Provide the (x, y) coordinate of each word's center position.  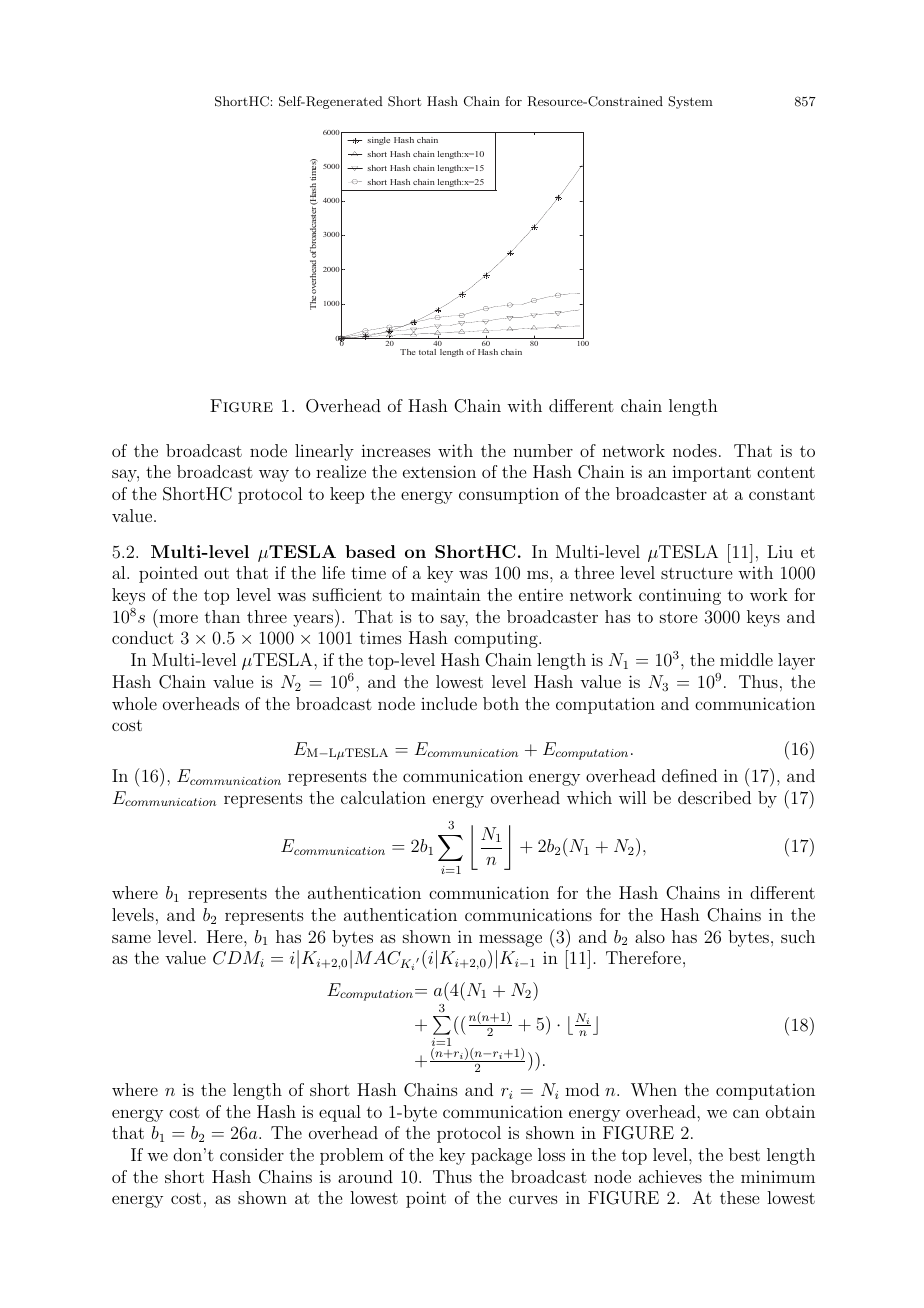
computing (497, 639)
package (501, 1156)
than (222, 616)
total (427, 352)
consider (252, 1154)
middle (746, 659)
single (378, 141)
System (690, 102)
